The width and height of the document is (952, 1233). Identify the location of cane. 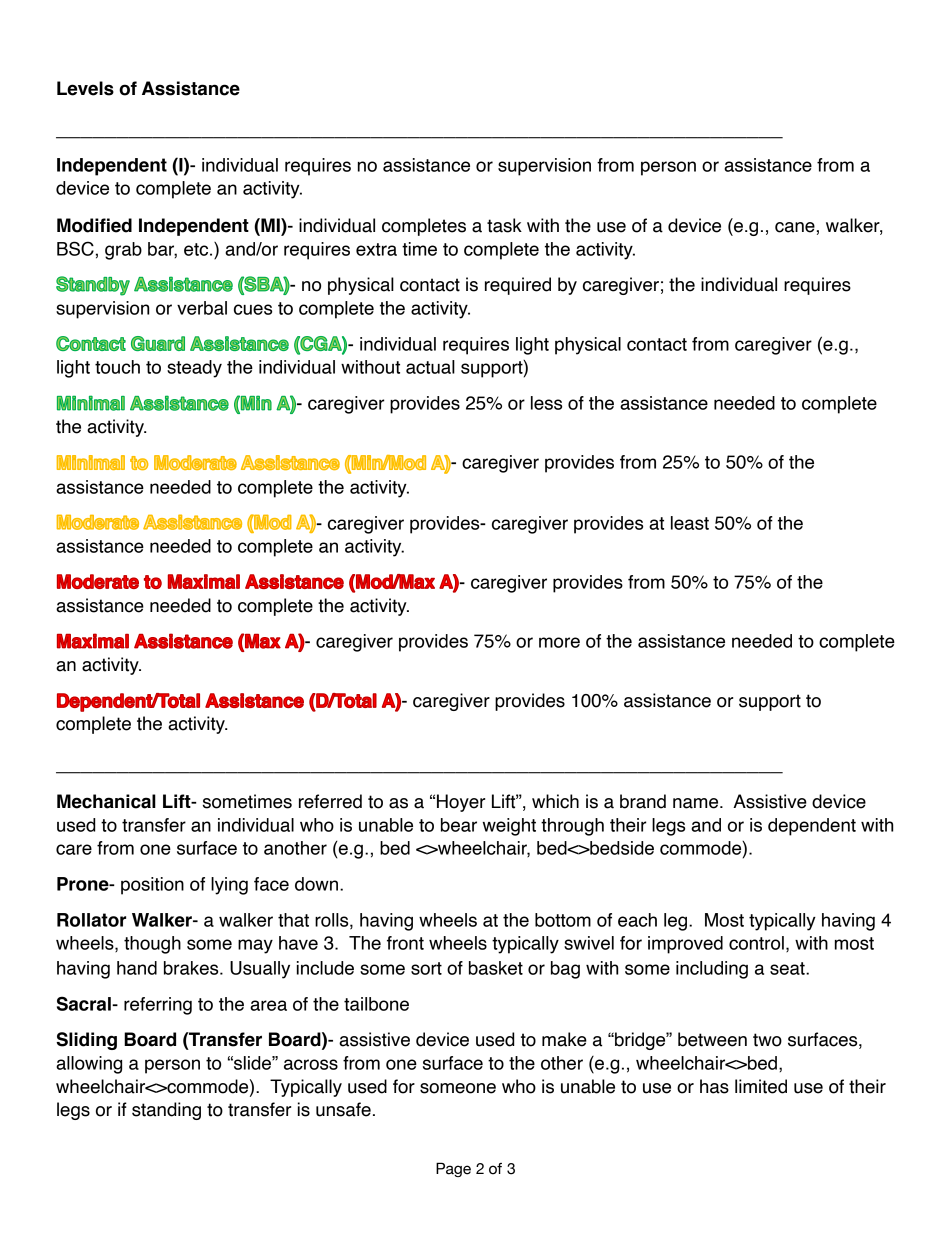
(795, 227).
